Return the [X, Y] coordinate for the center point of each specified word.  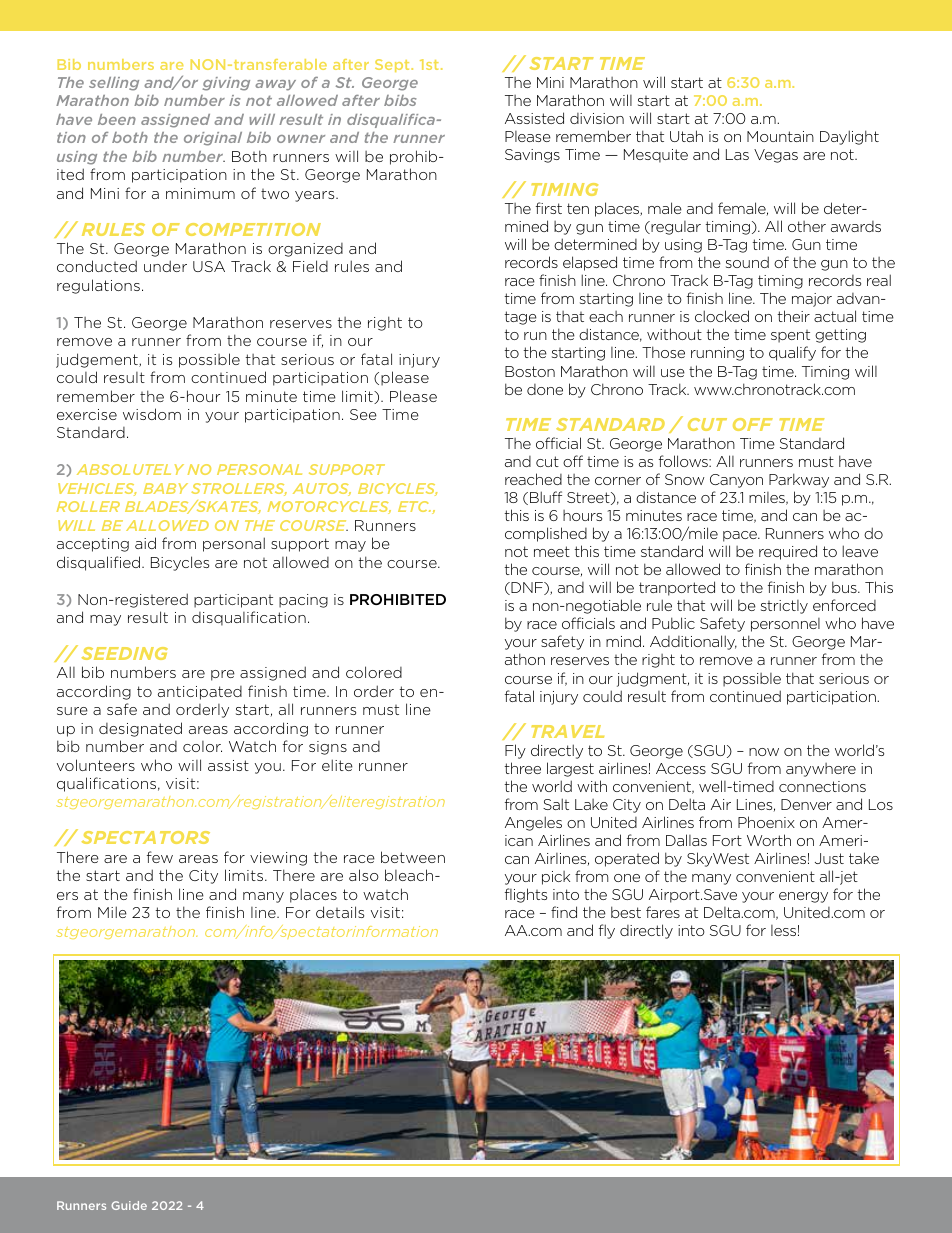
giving [226, 84]
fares [663, 912]
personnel [785, 625]
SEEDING [125, 653]
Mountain [780, 136]
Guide [129, 1205]
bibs [400, 100]
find [564, 912]
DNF [527, 588]
